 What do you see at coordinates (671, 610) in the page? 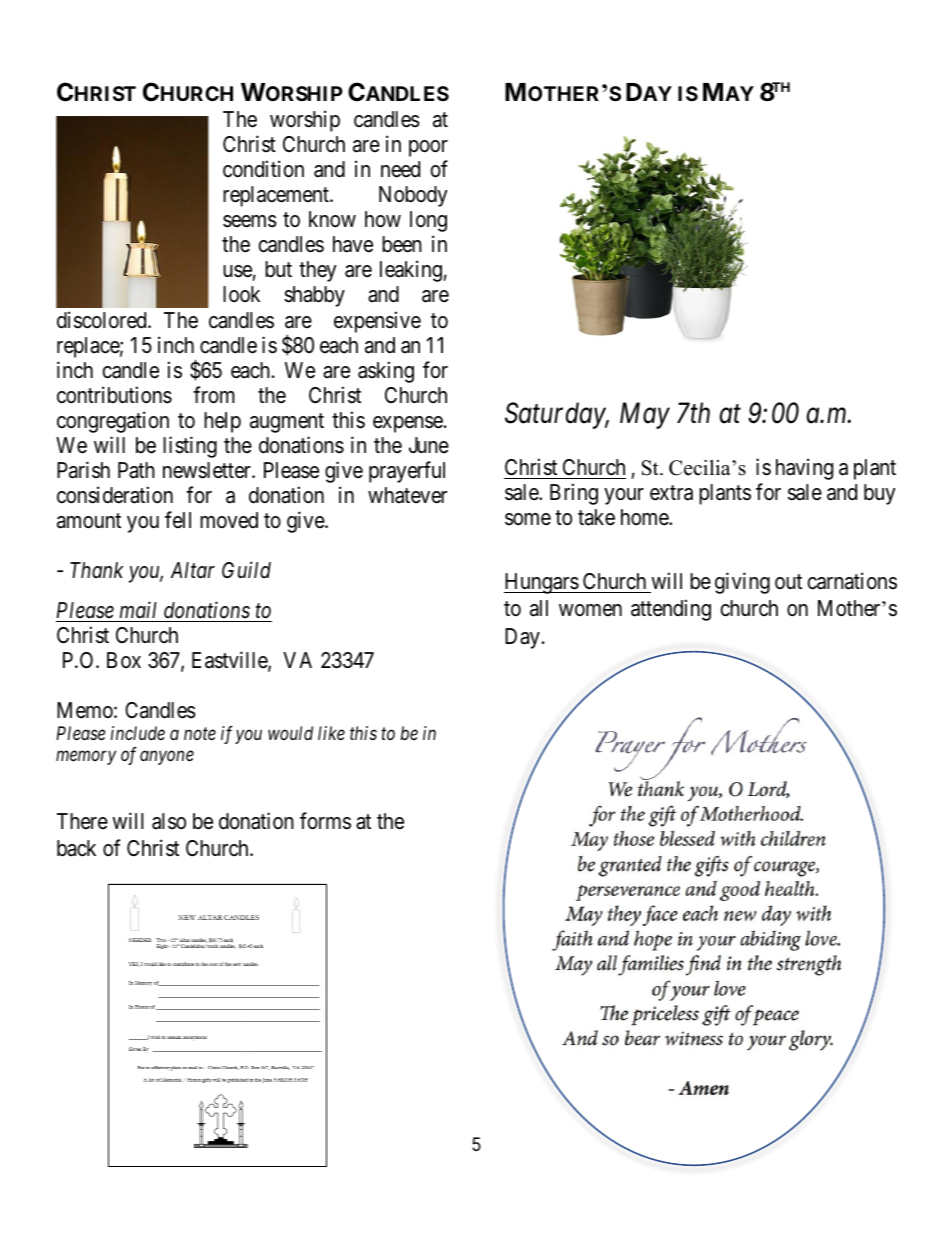
I see `attending` at bounding box center [671, 610].
